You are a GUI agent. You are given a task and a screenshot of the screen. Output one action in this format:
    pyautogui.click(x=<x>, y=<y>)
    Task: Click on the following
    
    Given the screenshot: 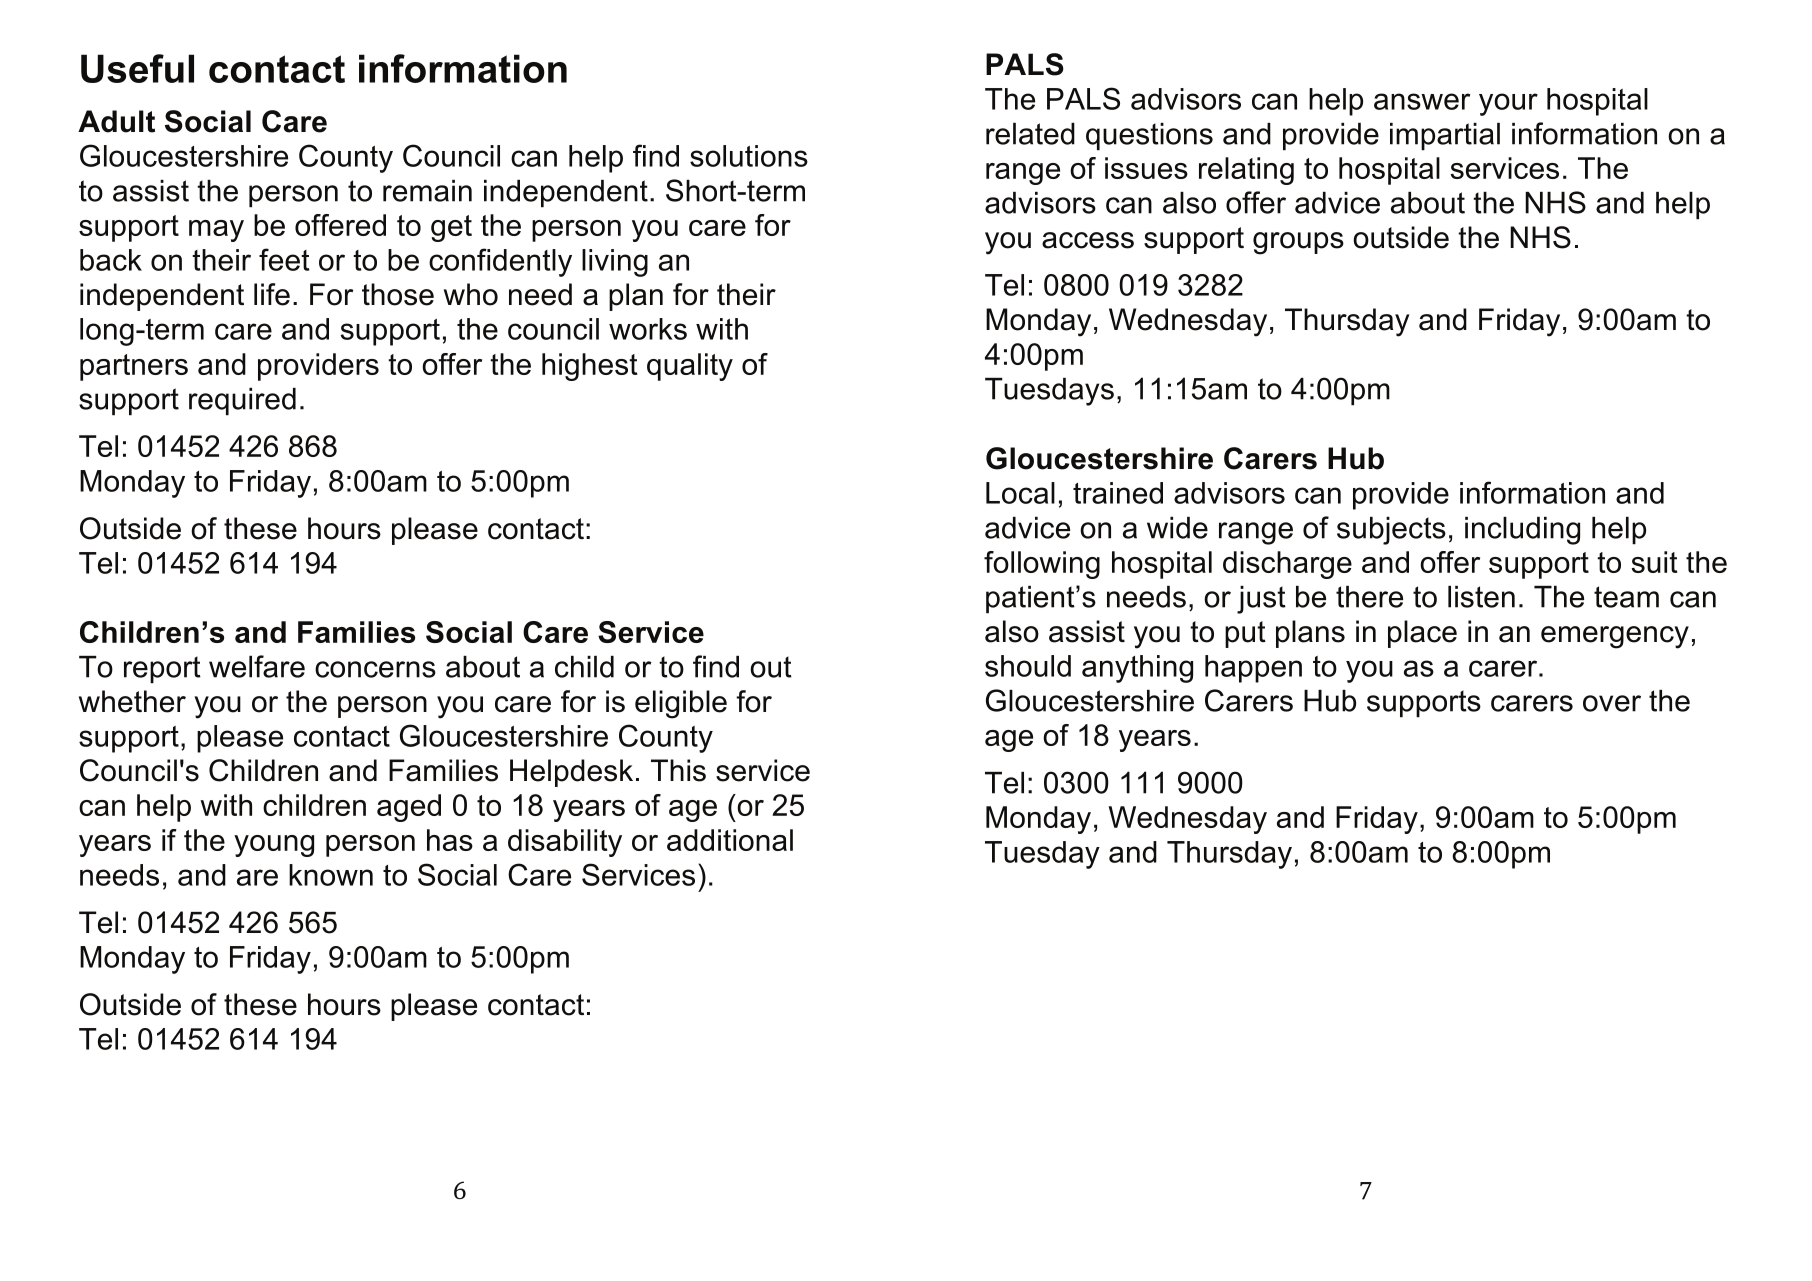 What is the action you would take?
    pyautogui.click(x=1042, y=565)
